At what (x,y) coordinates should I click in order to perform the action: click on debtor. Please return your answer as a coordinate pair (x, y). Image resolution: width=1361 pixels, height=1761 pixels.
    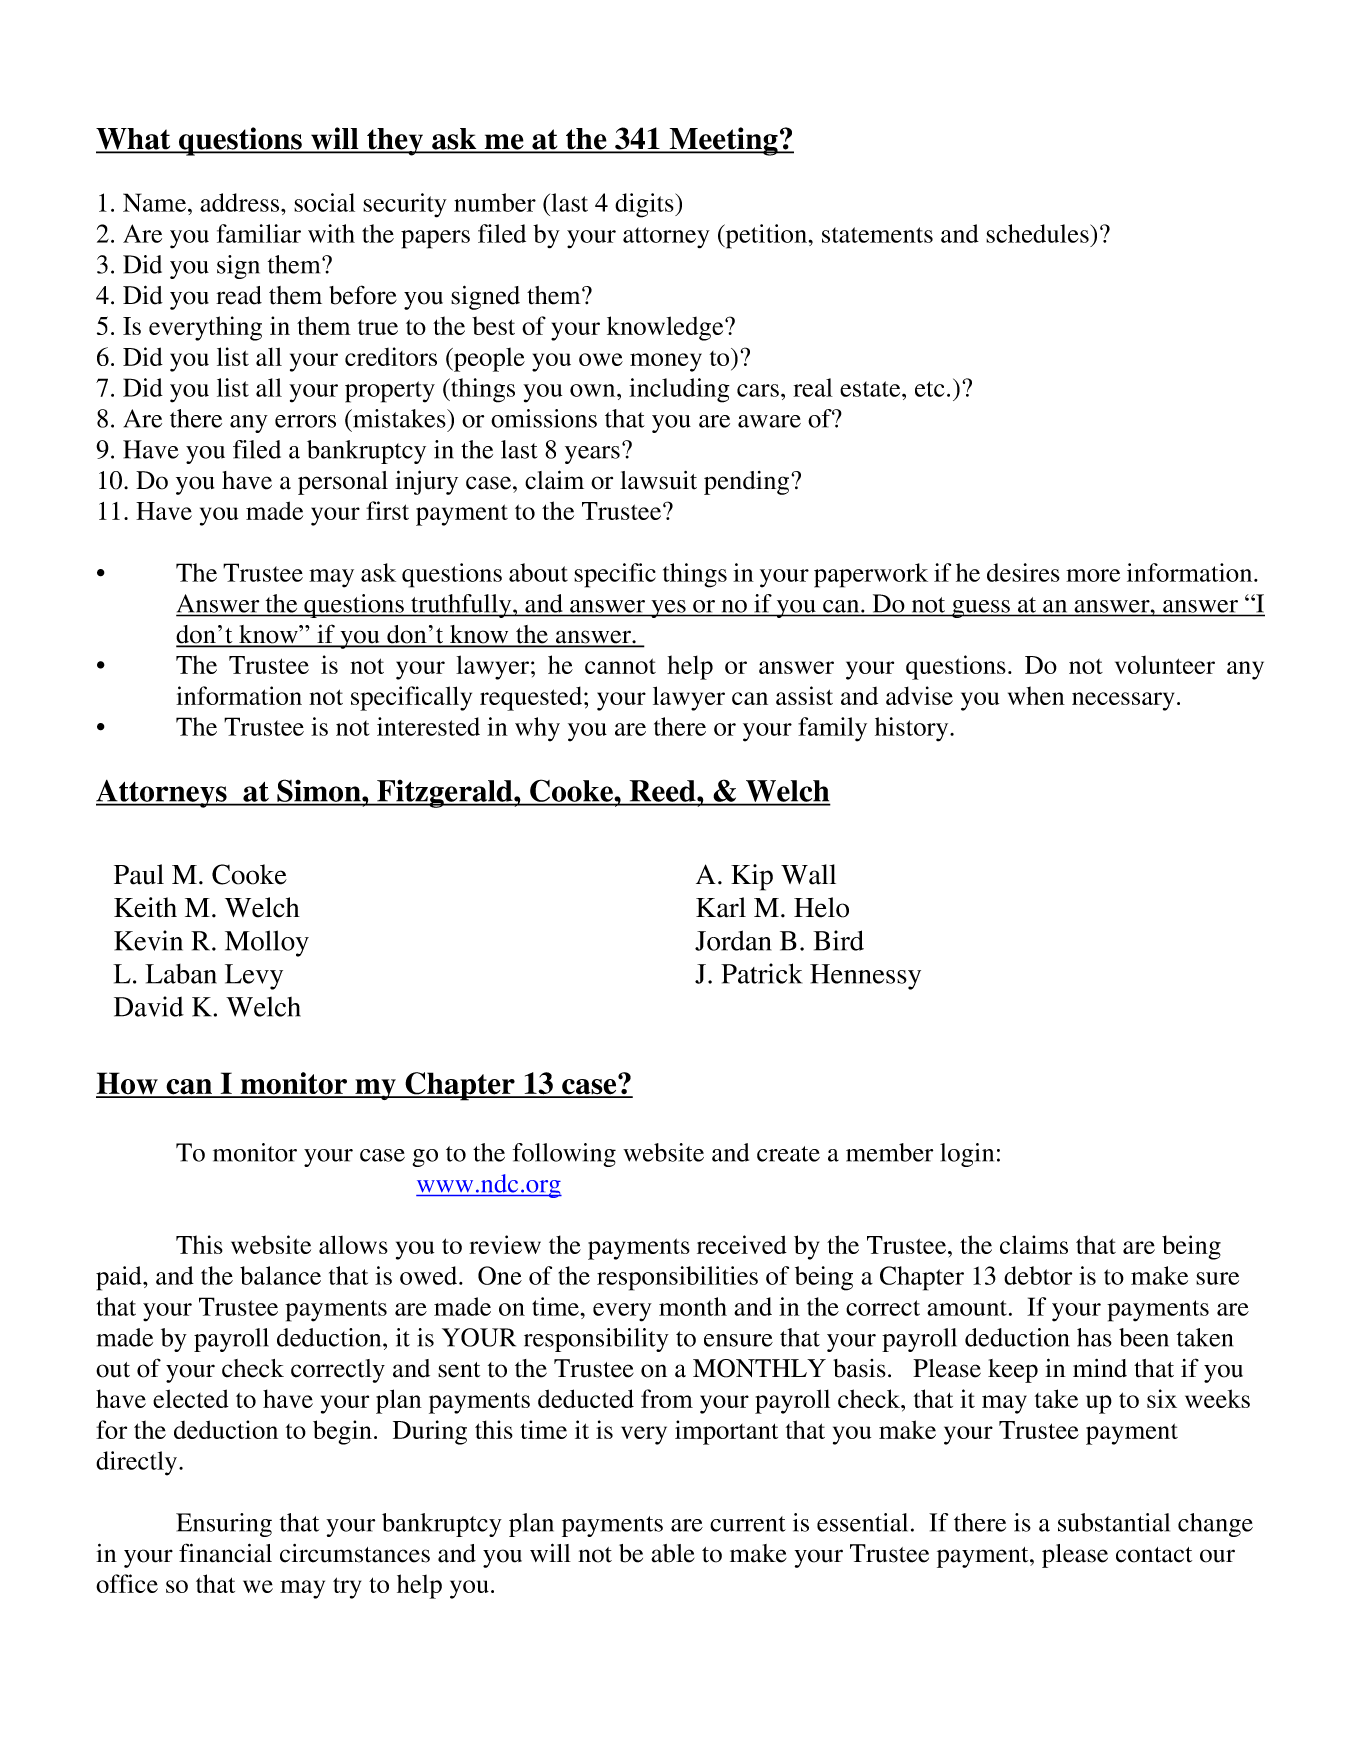
    Looking at the image, I should click on (1038, 1275).
